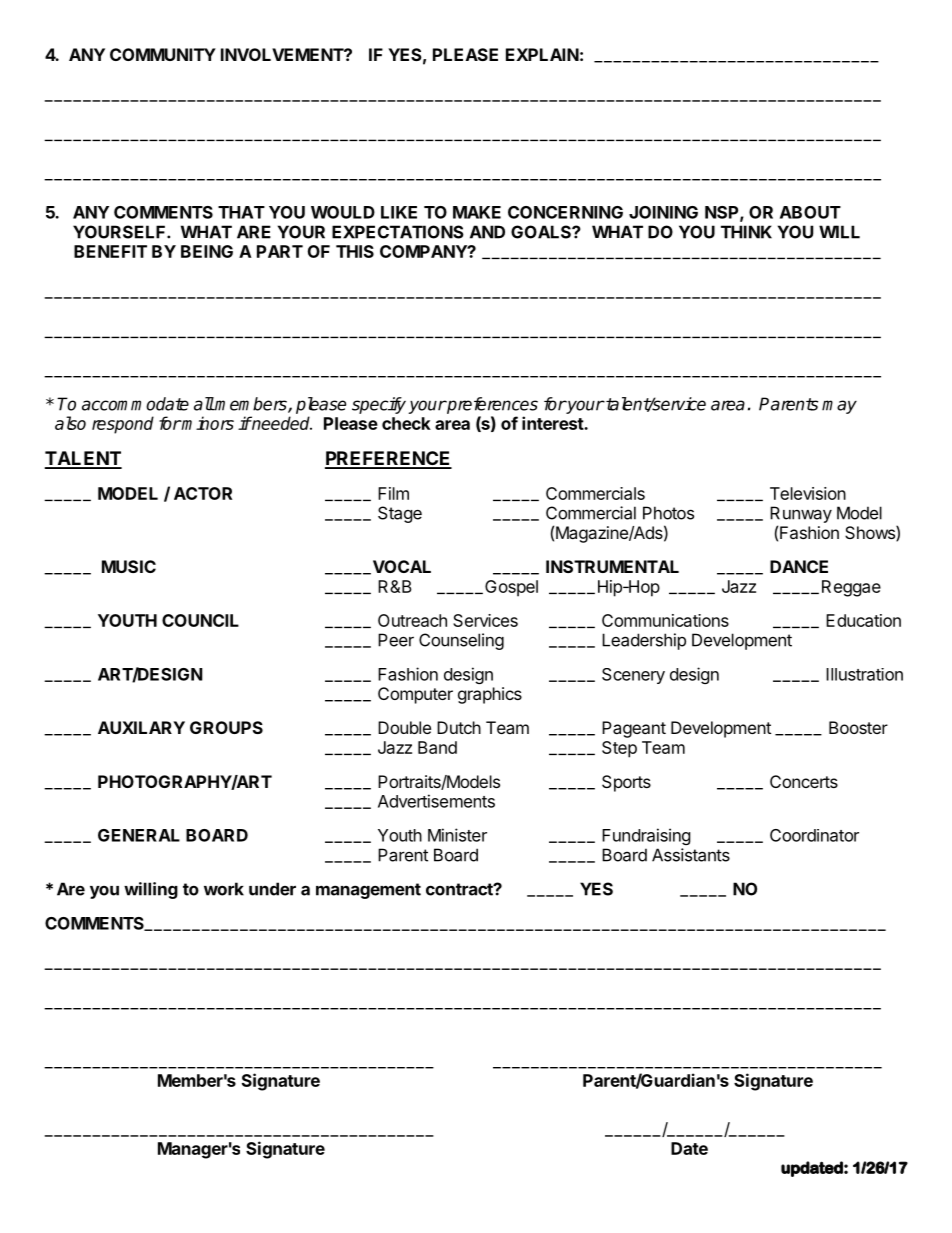 The height and width of the document is (1233, 952). I want to click on Minister, so click(457, 835).
